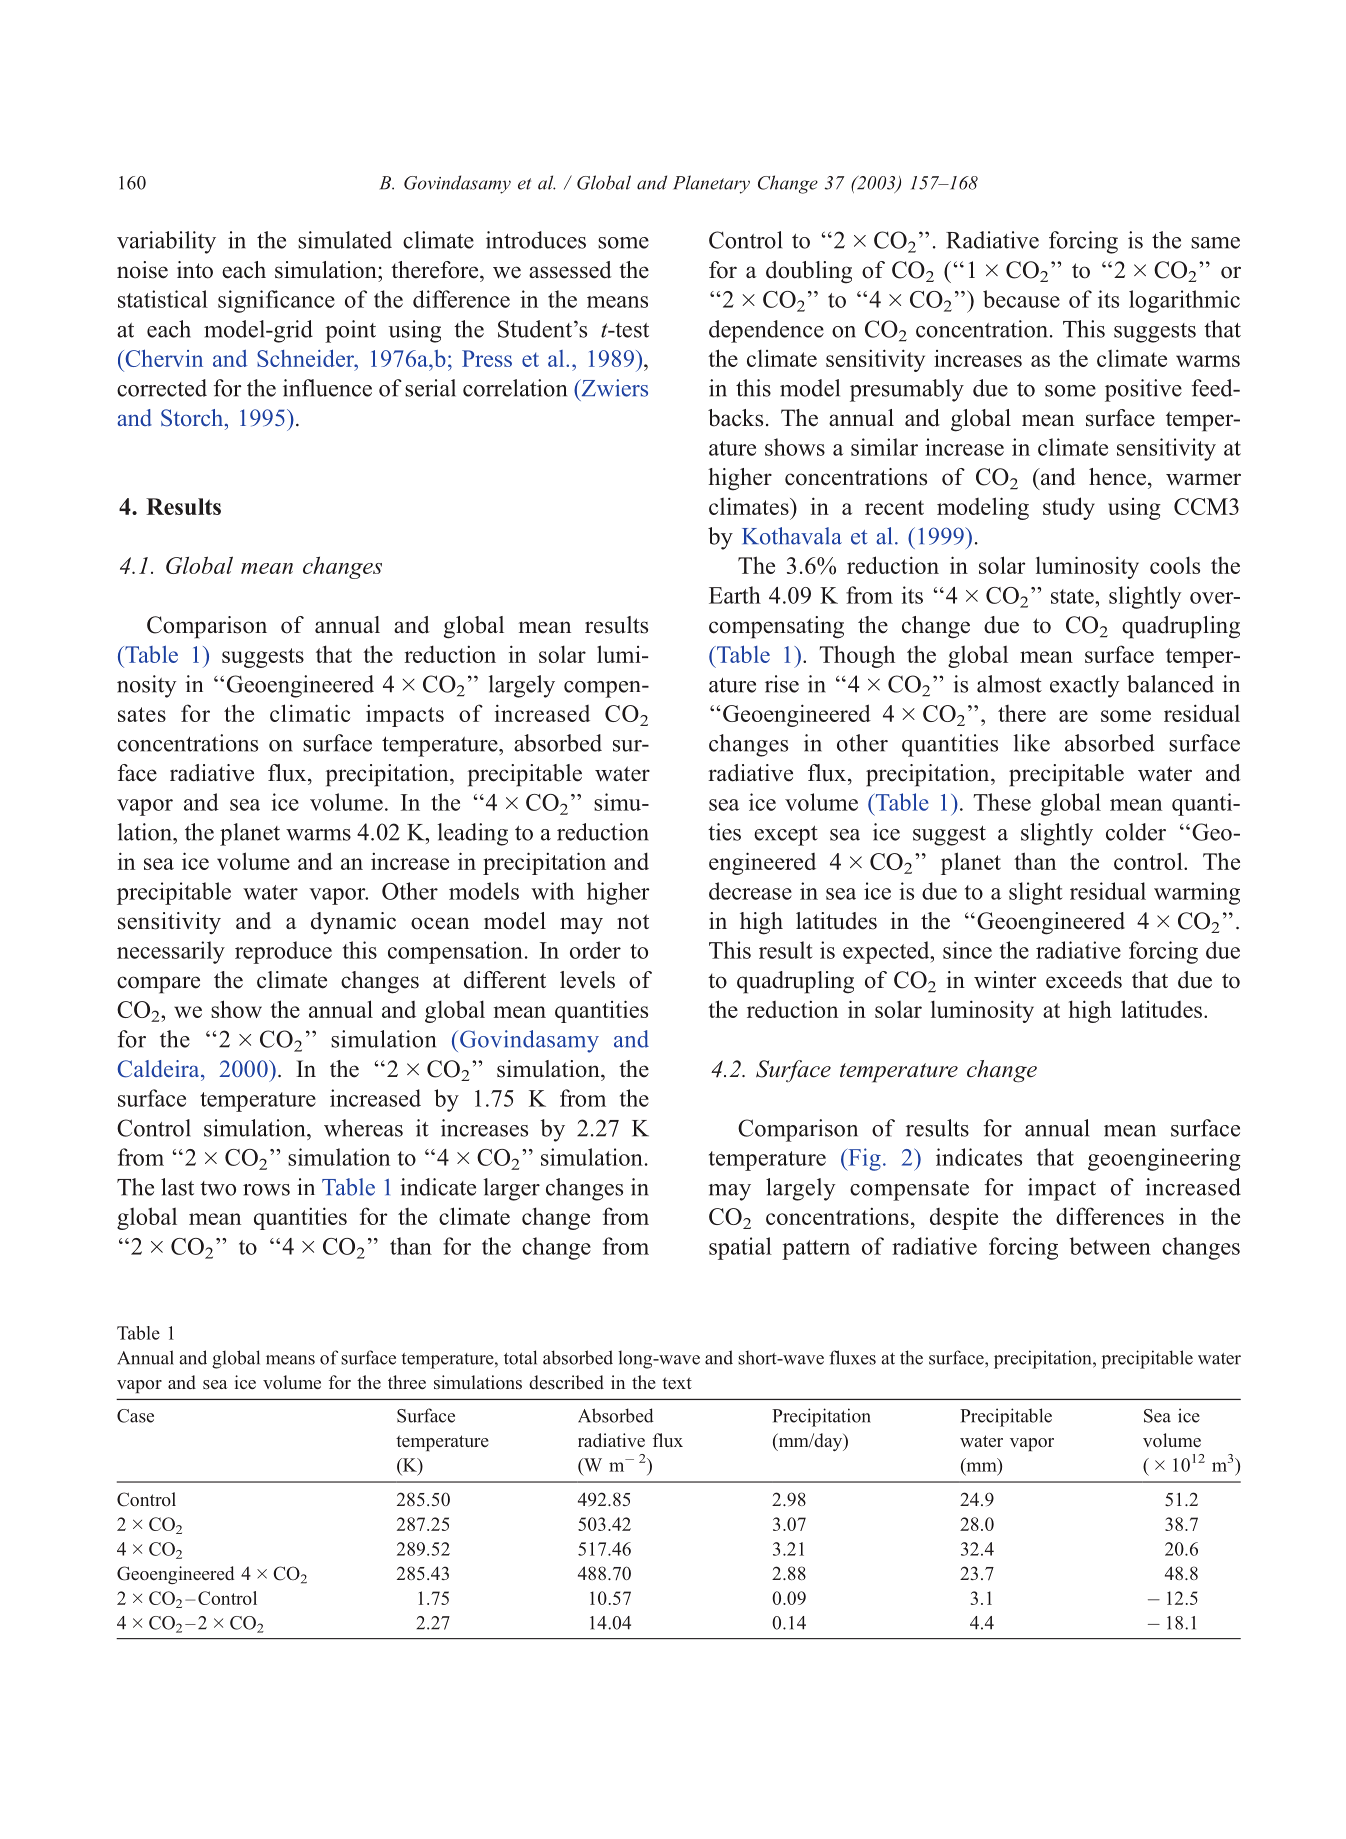  Describe the element at coordinates (353, 923) in the screenshot. I see `dynamic` at that location.
